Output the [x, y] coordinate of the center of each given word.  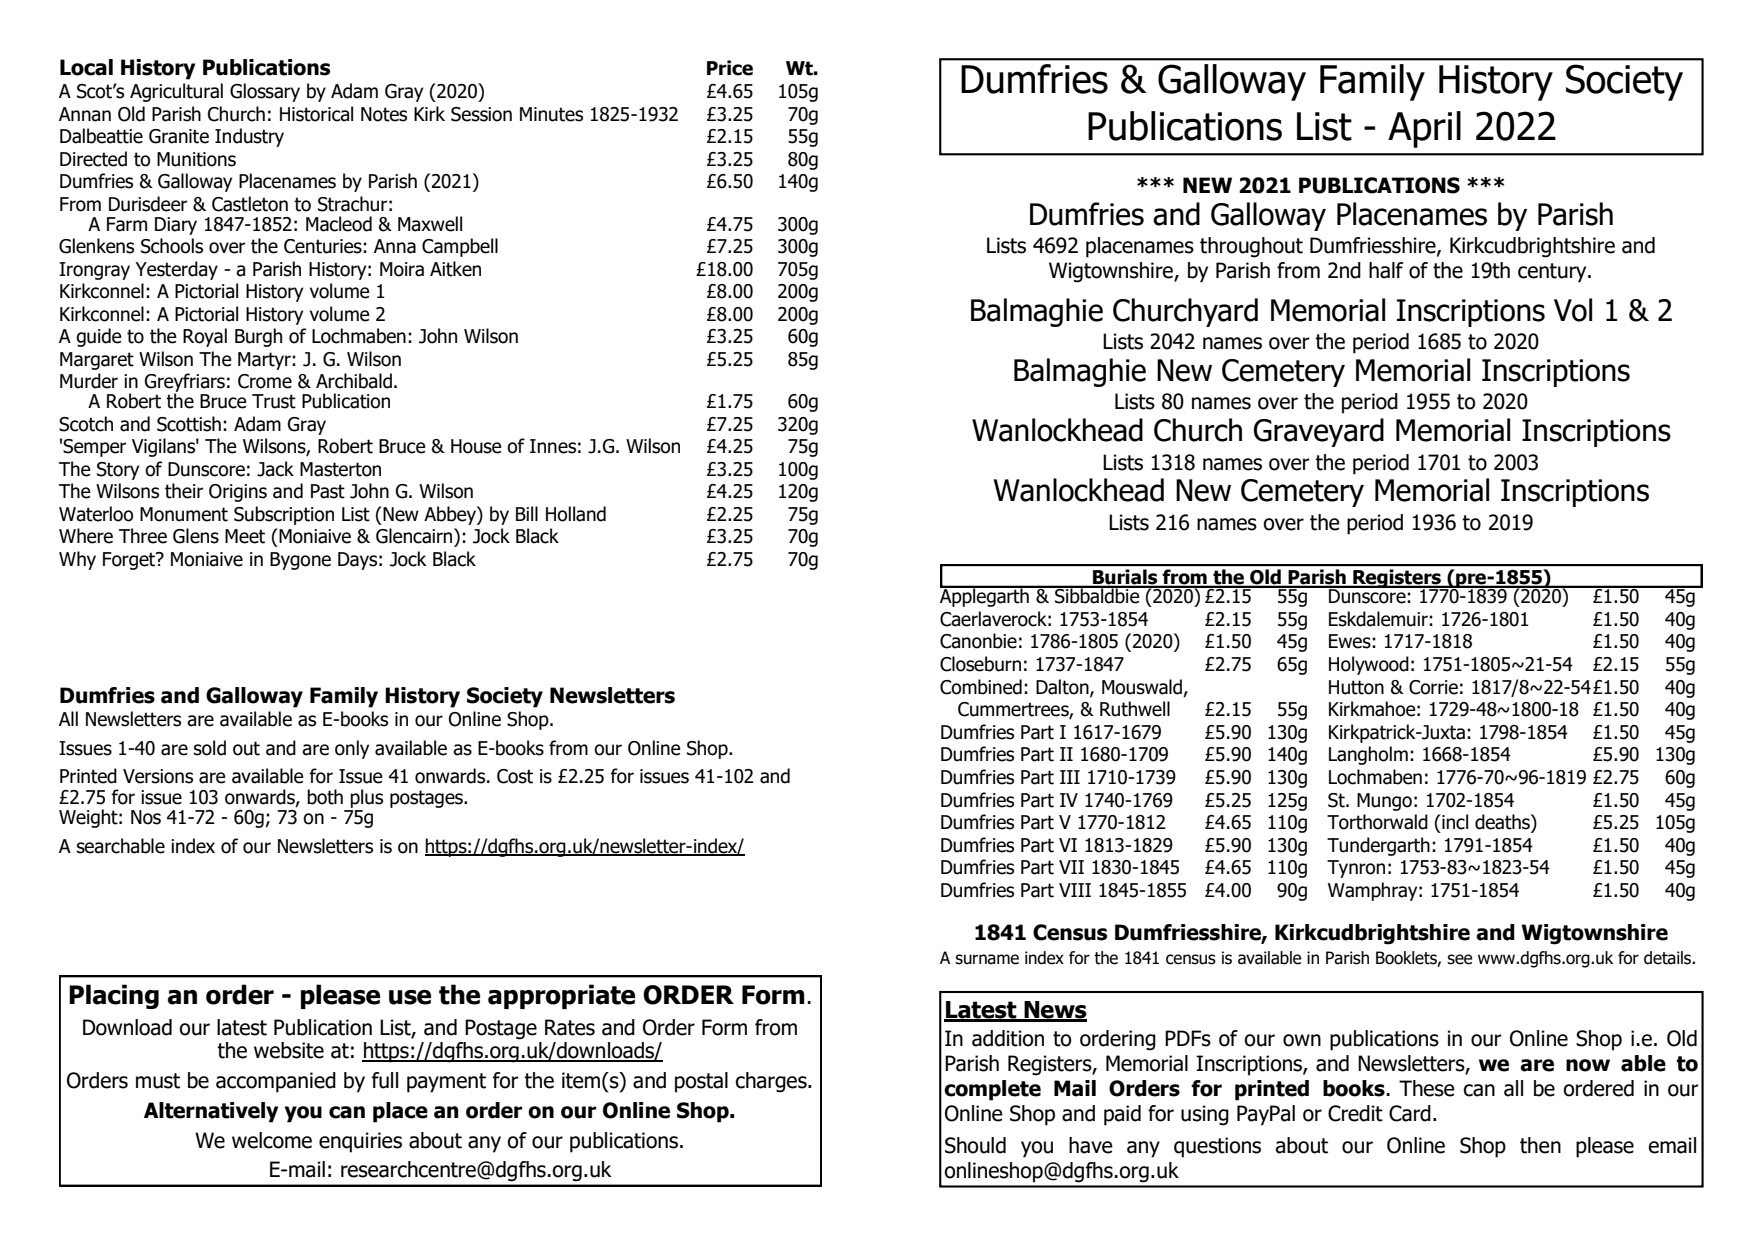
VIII [1075, 890]
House [476, 446]
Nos [146, 817]
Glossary [265, 92]
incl [1454, 822]
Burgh [258, 337]
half [1386, 270]
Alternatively [211, 1112]
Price [730, 68]
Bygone [300, 561]
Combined [981, 687]
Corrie [1433, 687]
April [1424, 129]
